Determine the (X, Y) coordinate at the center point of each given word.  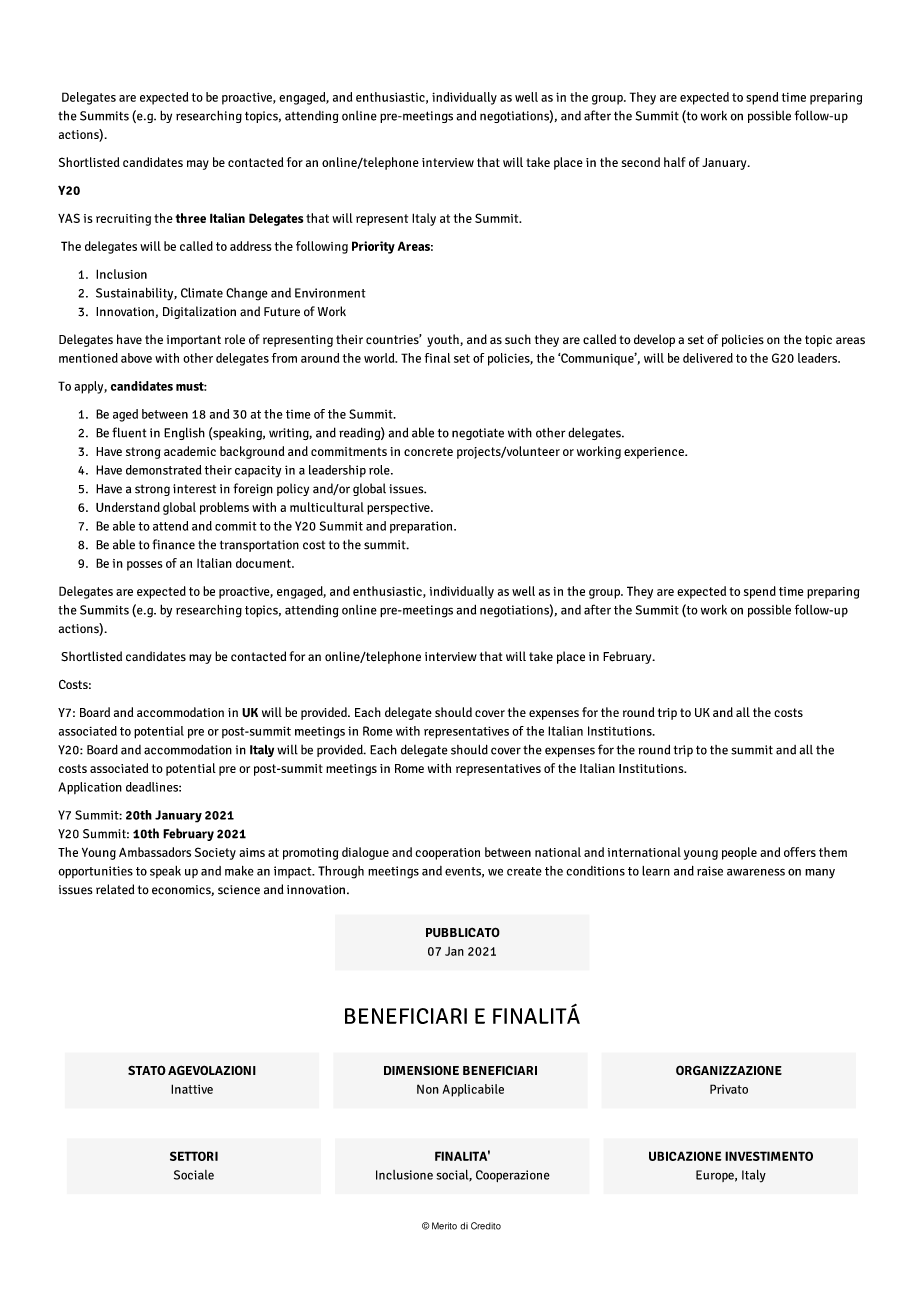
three (191, 218)
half (675, 162)
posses (144, 566)
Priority (373, 247)
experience (655, 453)
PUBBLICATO (463, 932)
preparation (422, 527)
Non (428, 1089)
